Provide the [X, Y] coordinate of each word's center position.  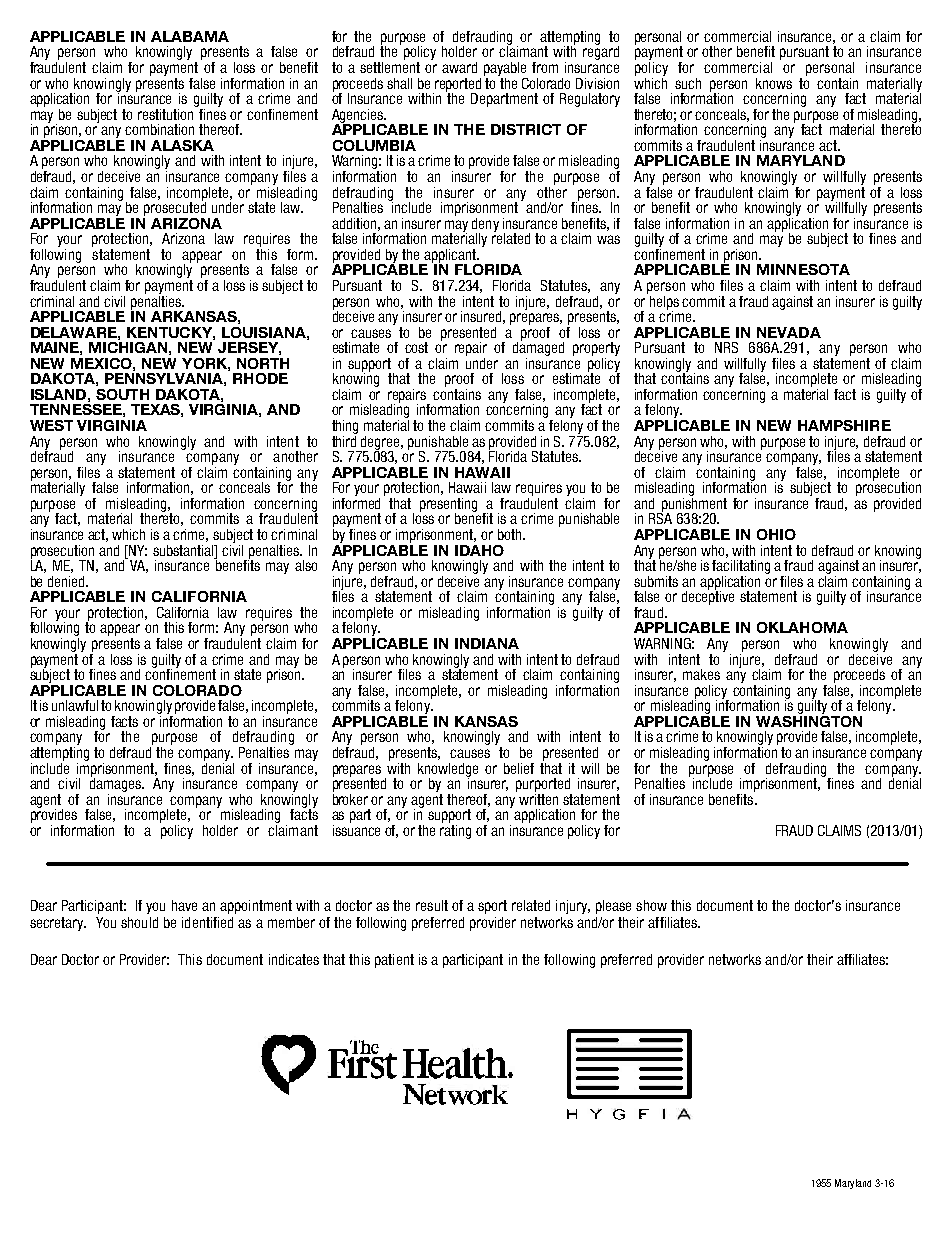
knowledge [448, 771]
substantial [184, 550]
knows [774, 83]
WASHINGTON [809, 720]
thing [345, 427]
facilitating [741, 565]
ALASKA [182, 145]
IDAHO [479, 550]
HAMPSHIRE [844, 425]
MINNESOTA [803, 269]
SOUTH [122, 394]
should [139, 922]
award [459, 67]
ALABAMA [190, 36]
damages [117, 784]
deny [485, 226]
